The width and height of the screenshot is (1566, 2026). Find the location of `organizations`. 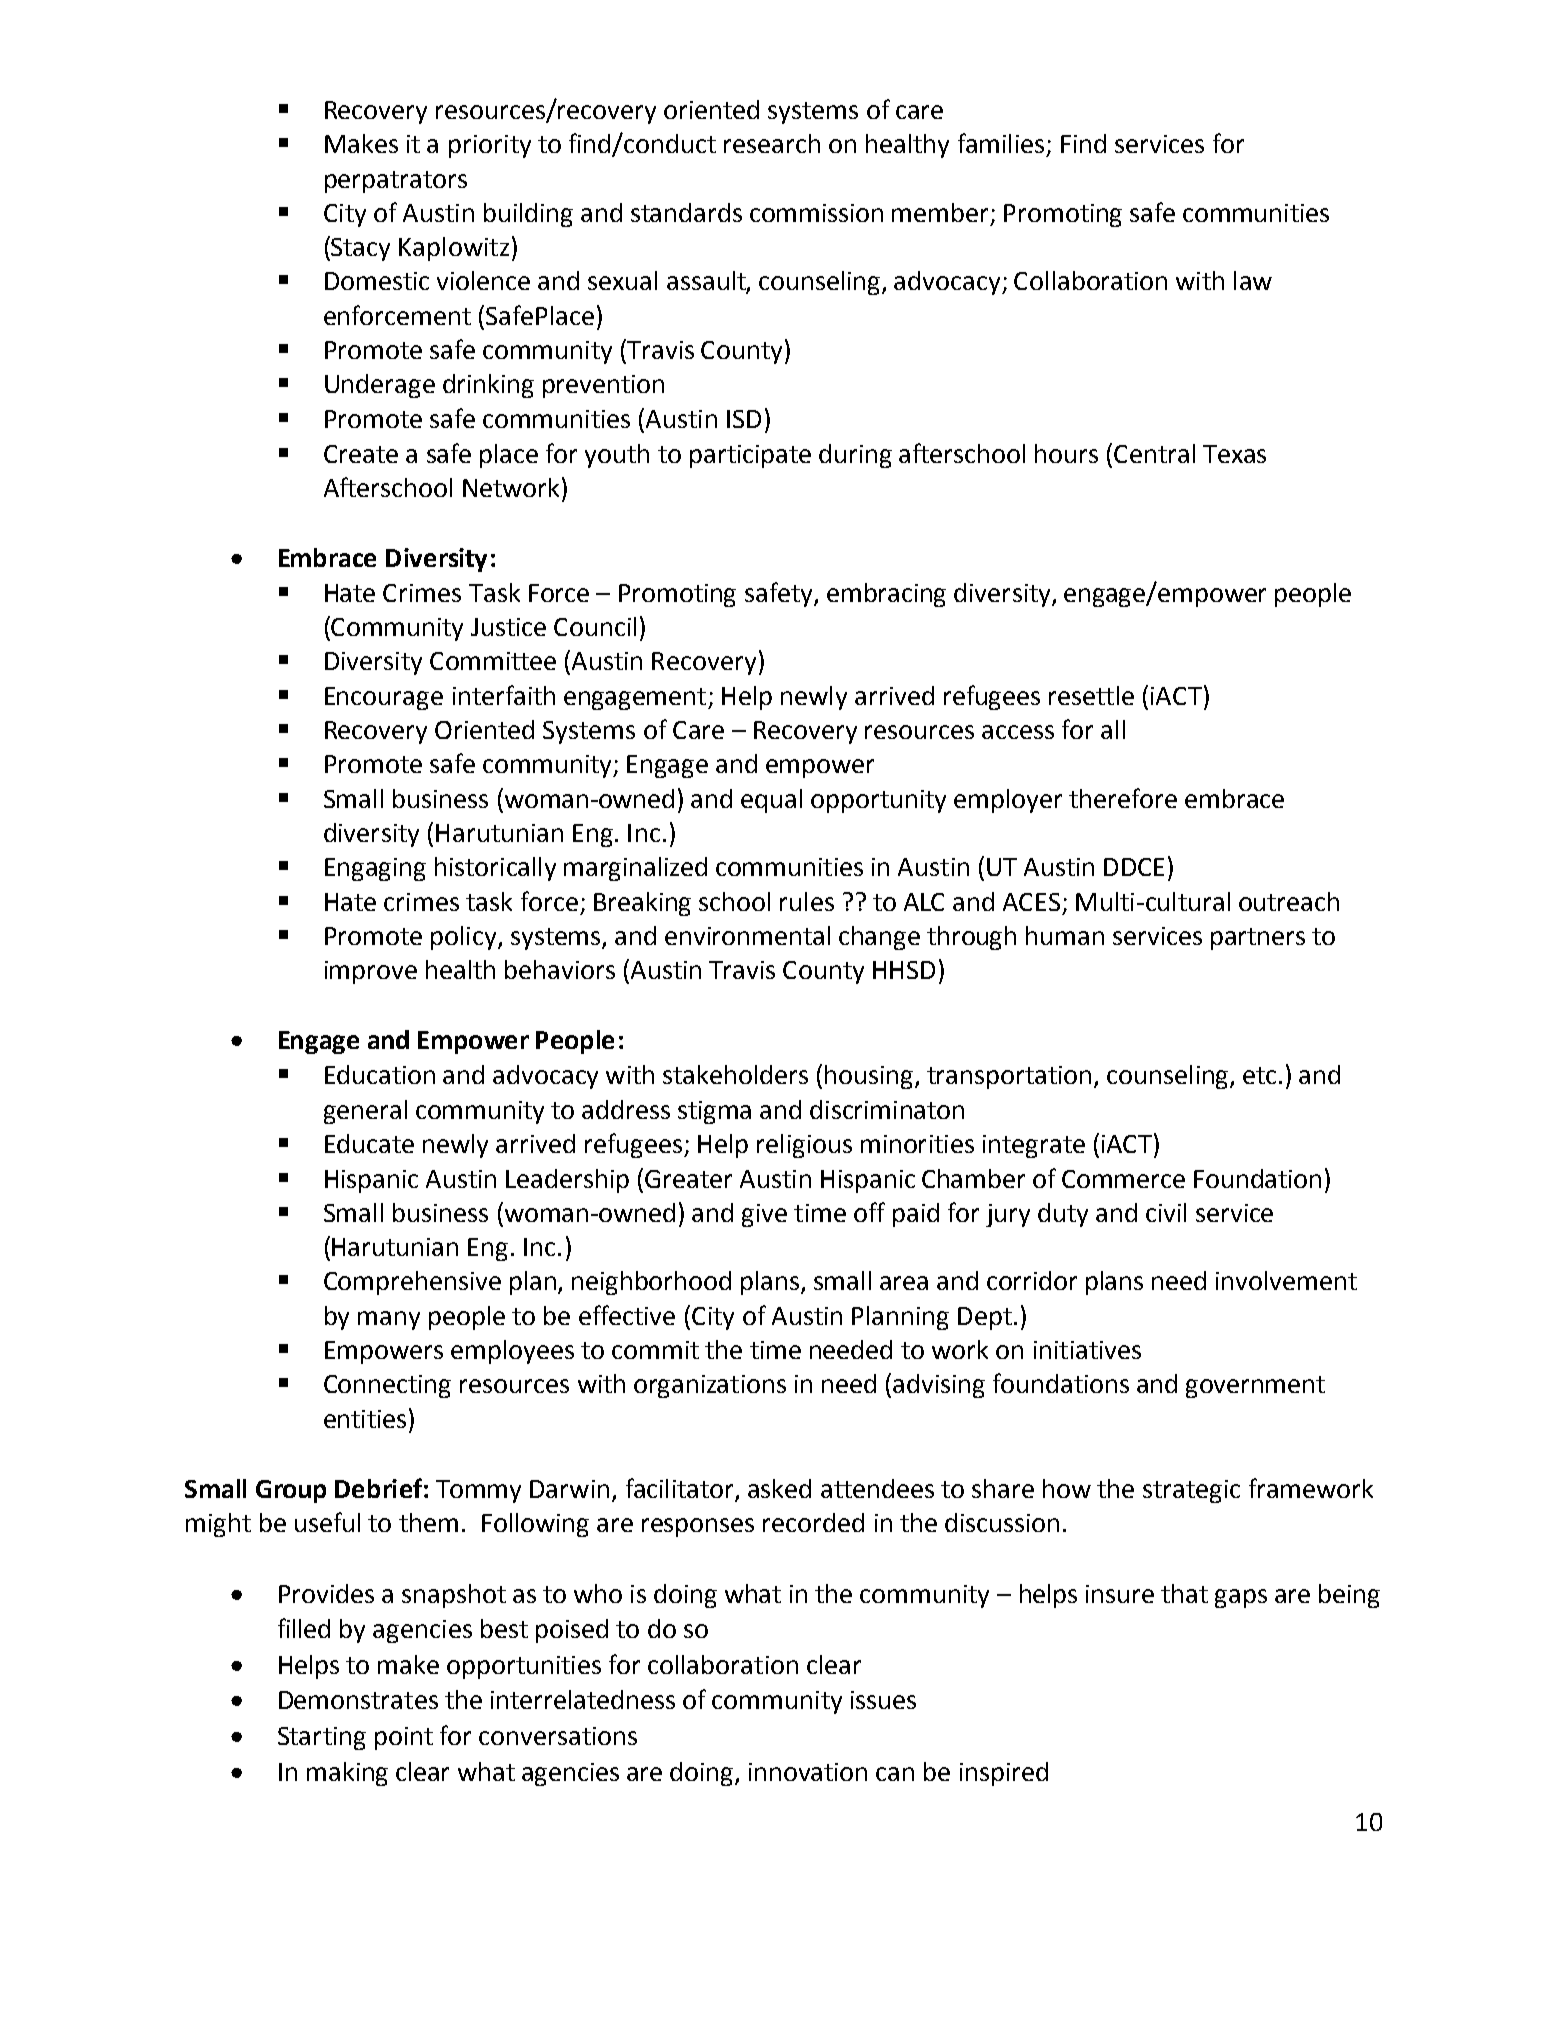

organizations is located at coordinates (710, 1386).
